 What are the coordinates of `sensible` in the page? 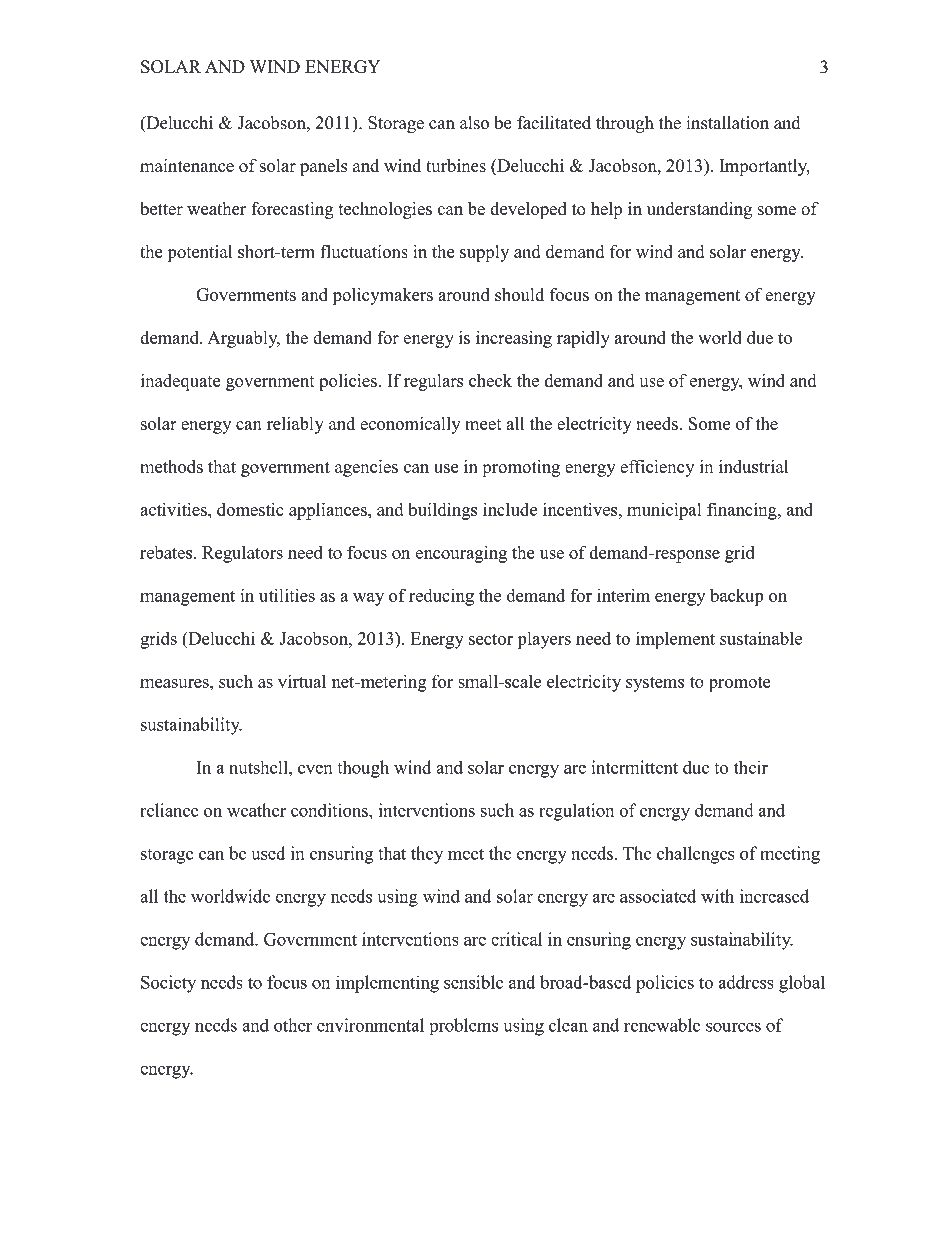 It's located at (474, 982).
